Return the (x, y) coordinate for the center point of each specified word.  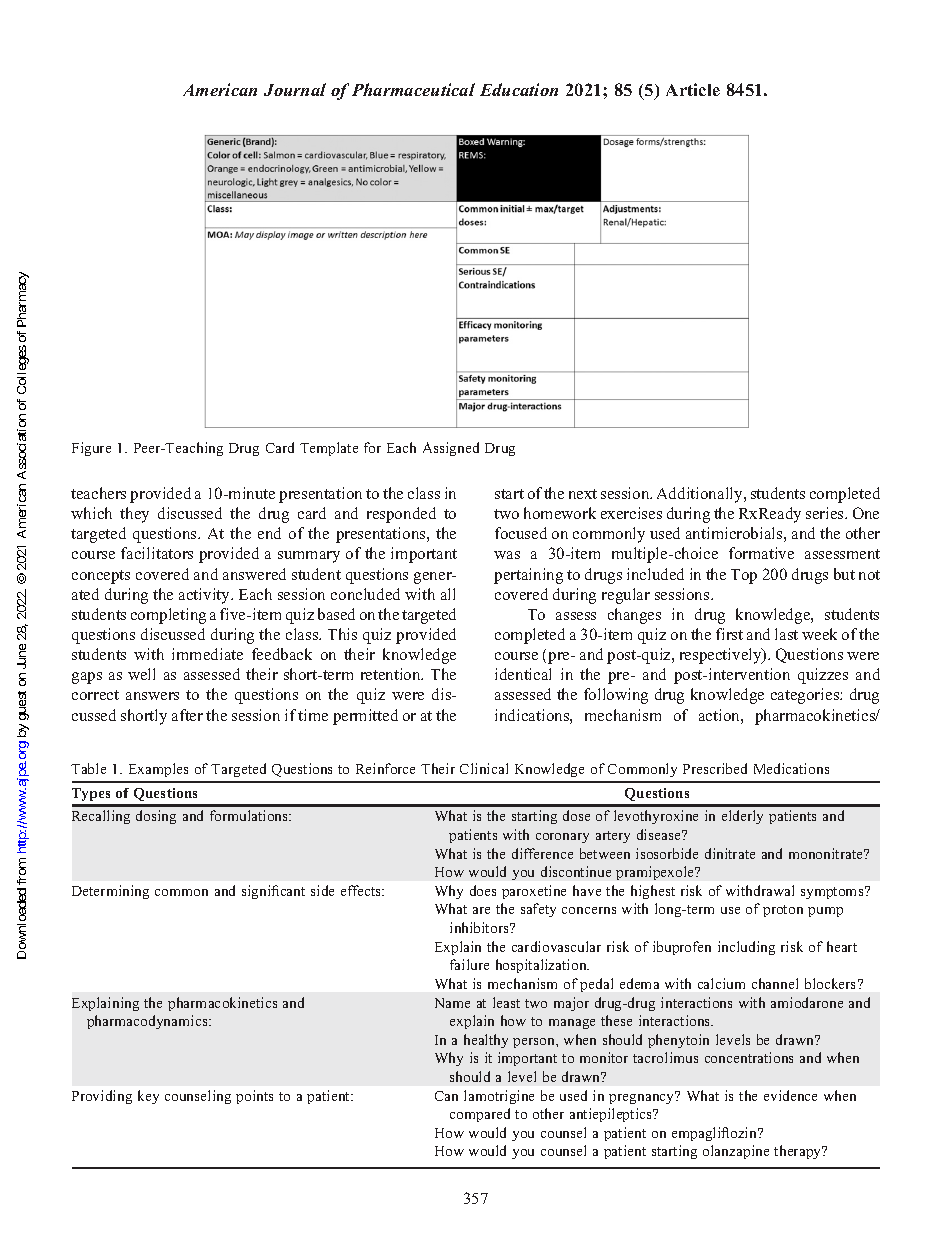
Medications (791, 768)
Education (519, 89)
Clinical (484, 768)
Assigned (451, 449)
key (148, 1097)
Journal (295, 89)
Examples (158, 770)
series (826, 513)
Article (693, 89)
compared (480, 1115)
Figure (91, 449)
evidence (790, 1095)
